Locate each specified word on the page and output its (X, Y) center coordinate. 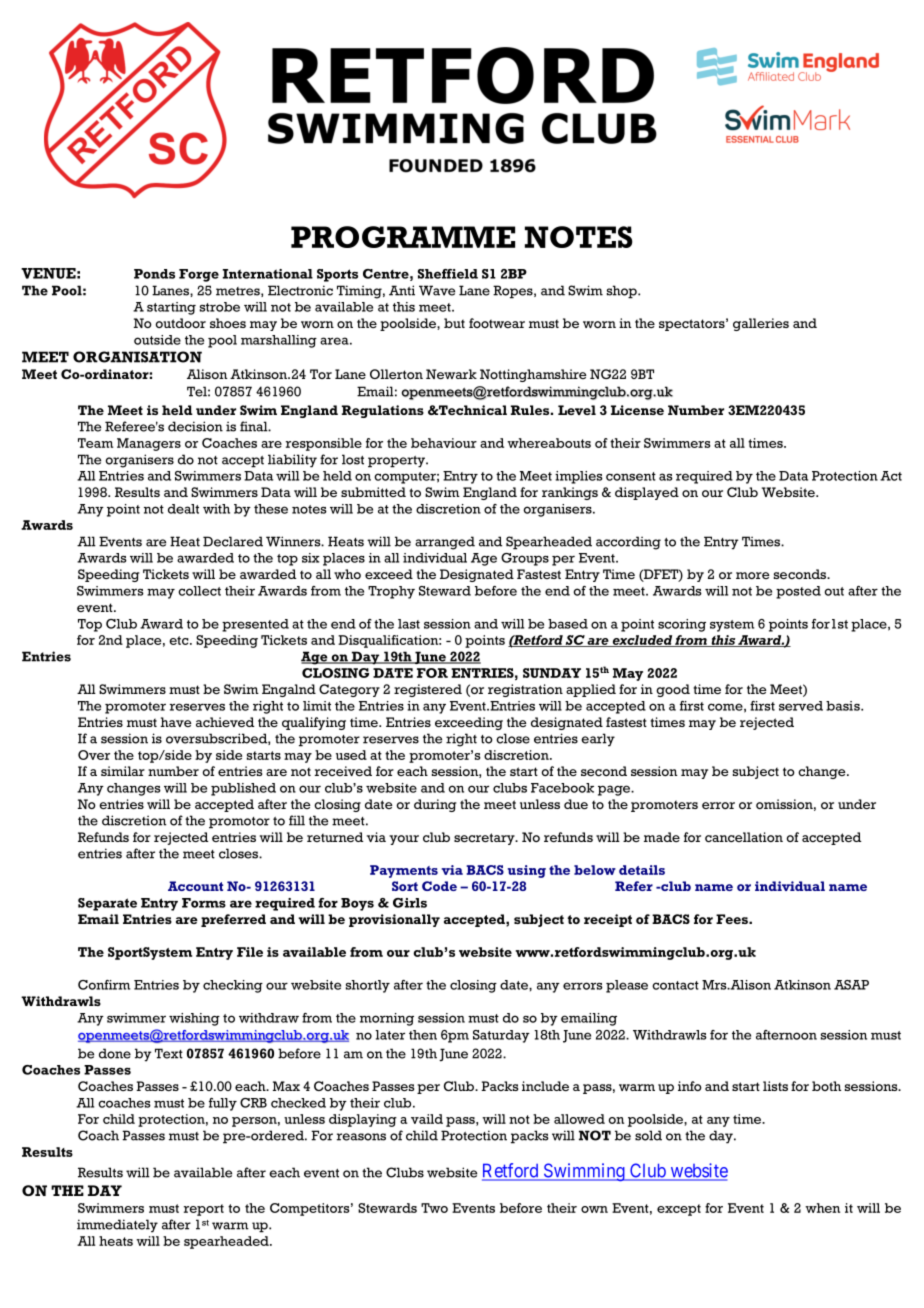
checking (233, 986)
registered (428, 690)
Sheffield (448, 274)
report (204, 1210)
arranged (445, 543)
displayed (647, 493)
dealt (183, 509)
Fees (733, 919)
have (176, 722)
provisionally (394, 920)
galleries (761, 324)
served (801, 706)
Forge (199, 275)
